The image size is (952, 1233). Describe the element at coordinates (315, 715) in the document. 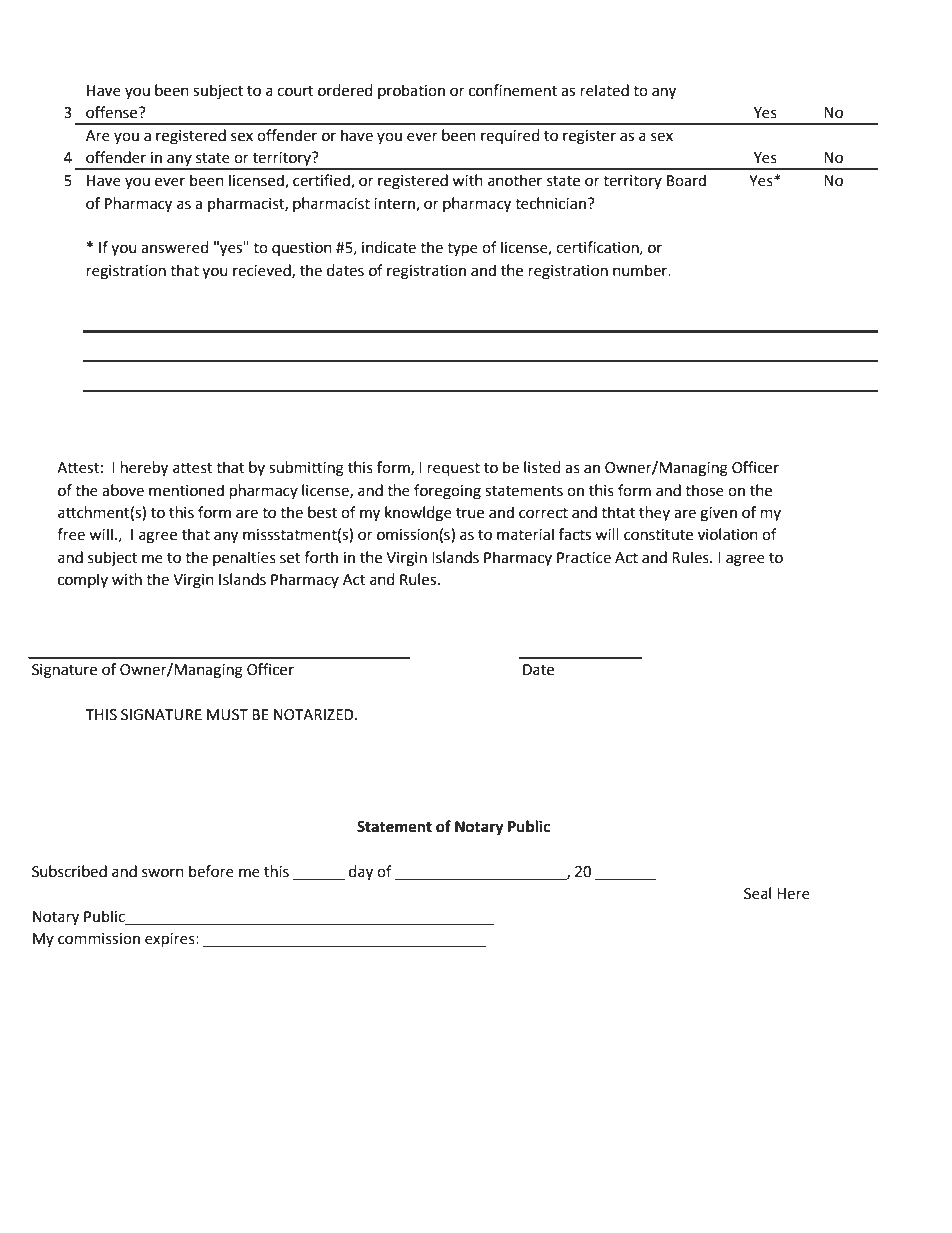

I see `NOTARIZED` at that location.
